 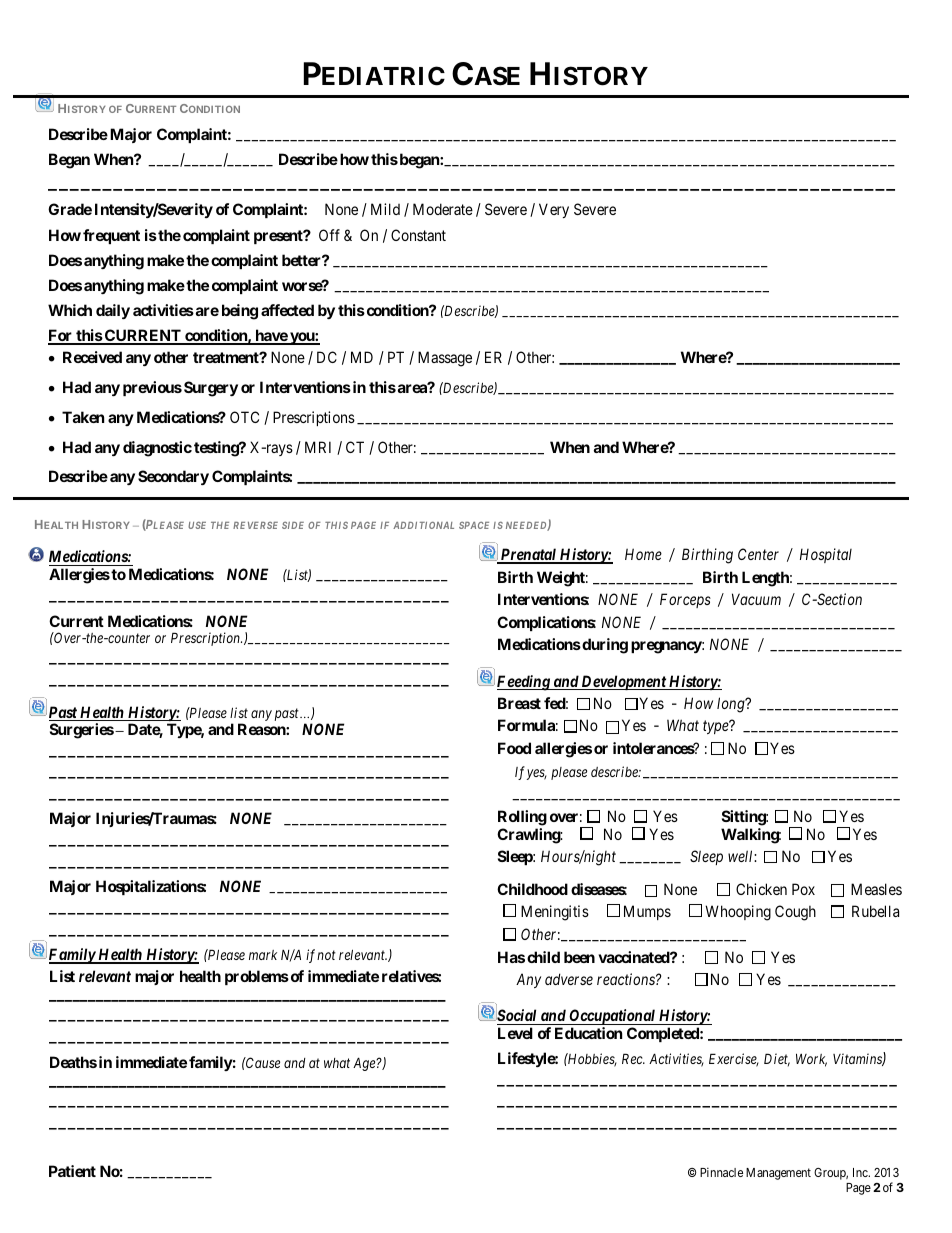 What do you see at coordinates (758, 554) in the screenshot?
I see `Center` at bounding box center [758, 554].
